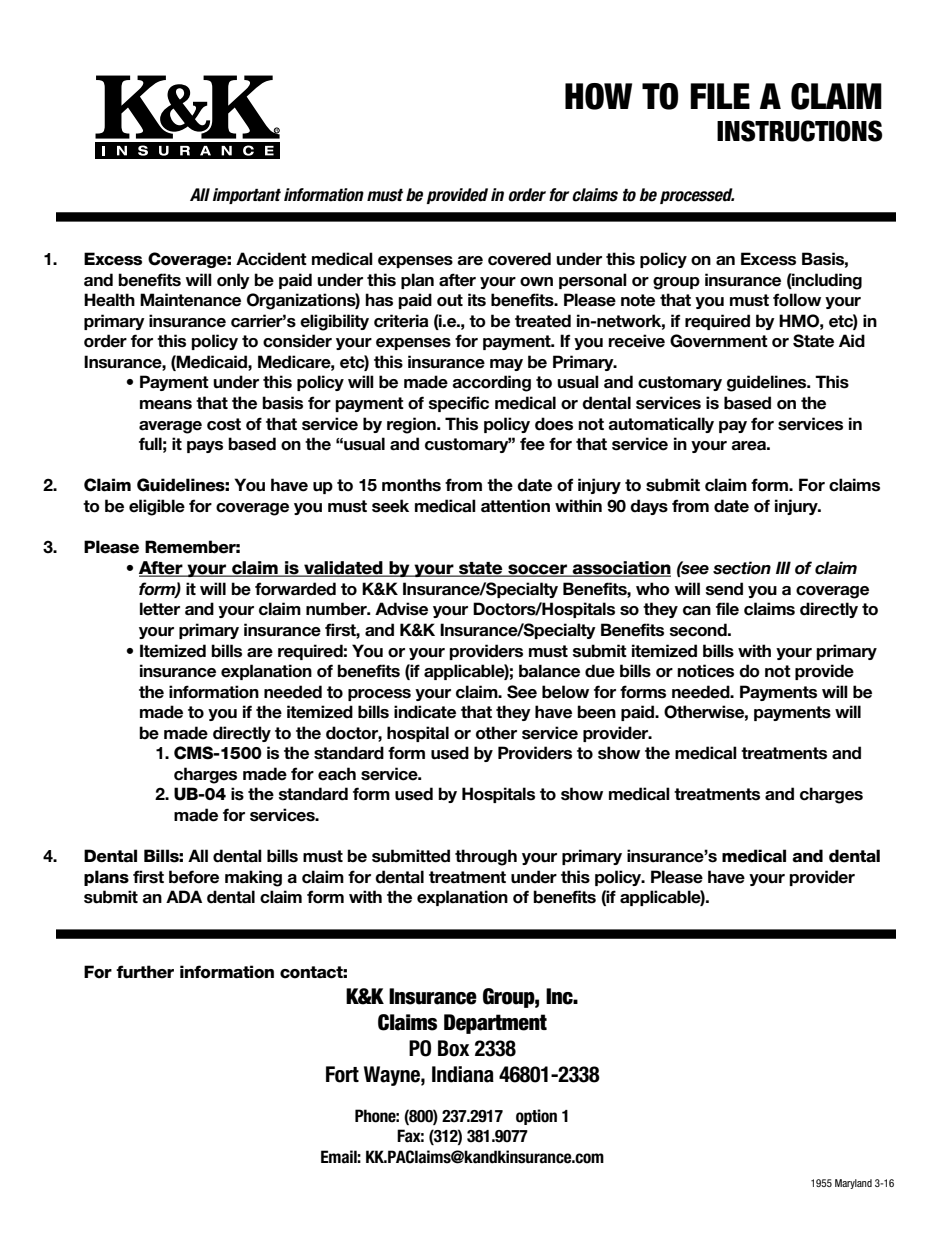 The height and width of the image is (1233, 952). What do you see at coordinates (705, 671) in the image?
I see `notices` at bounding box center [705, 671].
